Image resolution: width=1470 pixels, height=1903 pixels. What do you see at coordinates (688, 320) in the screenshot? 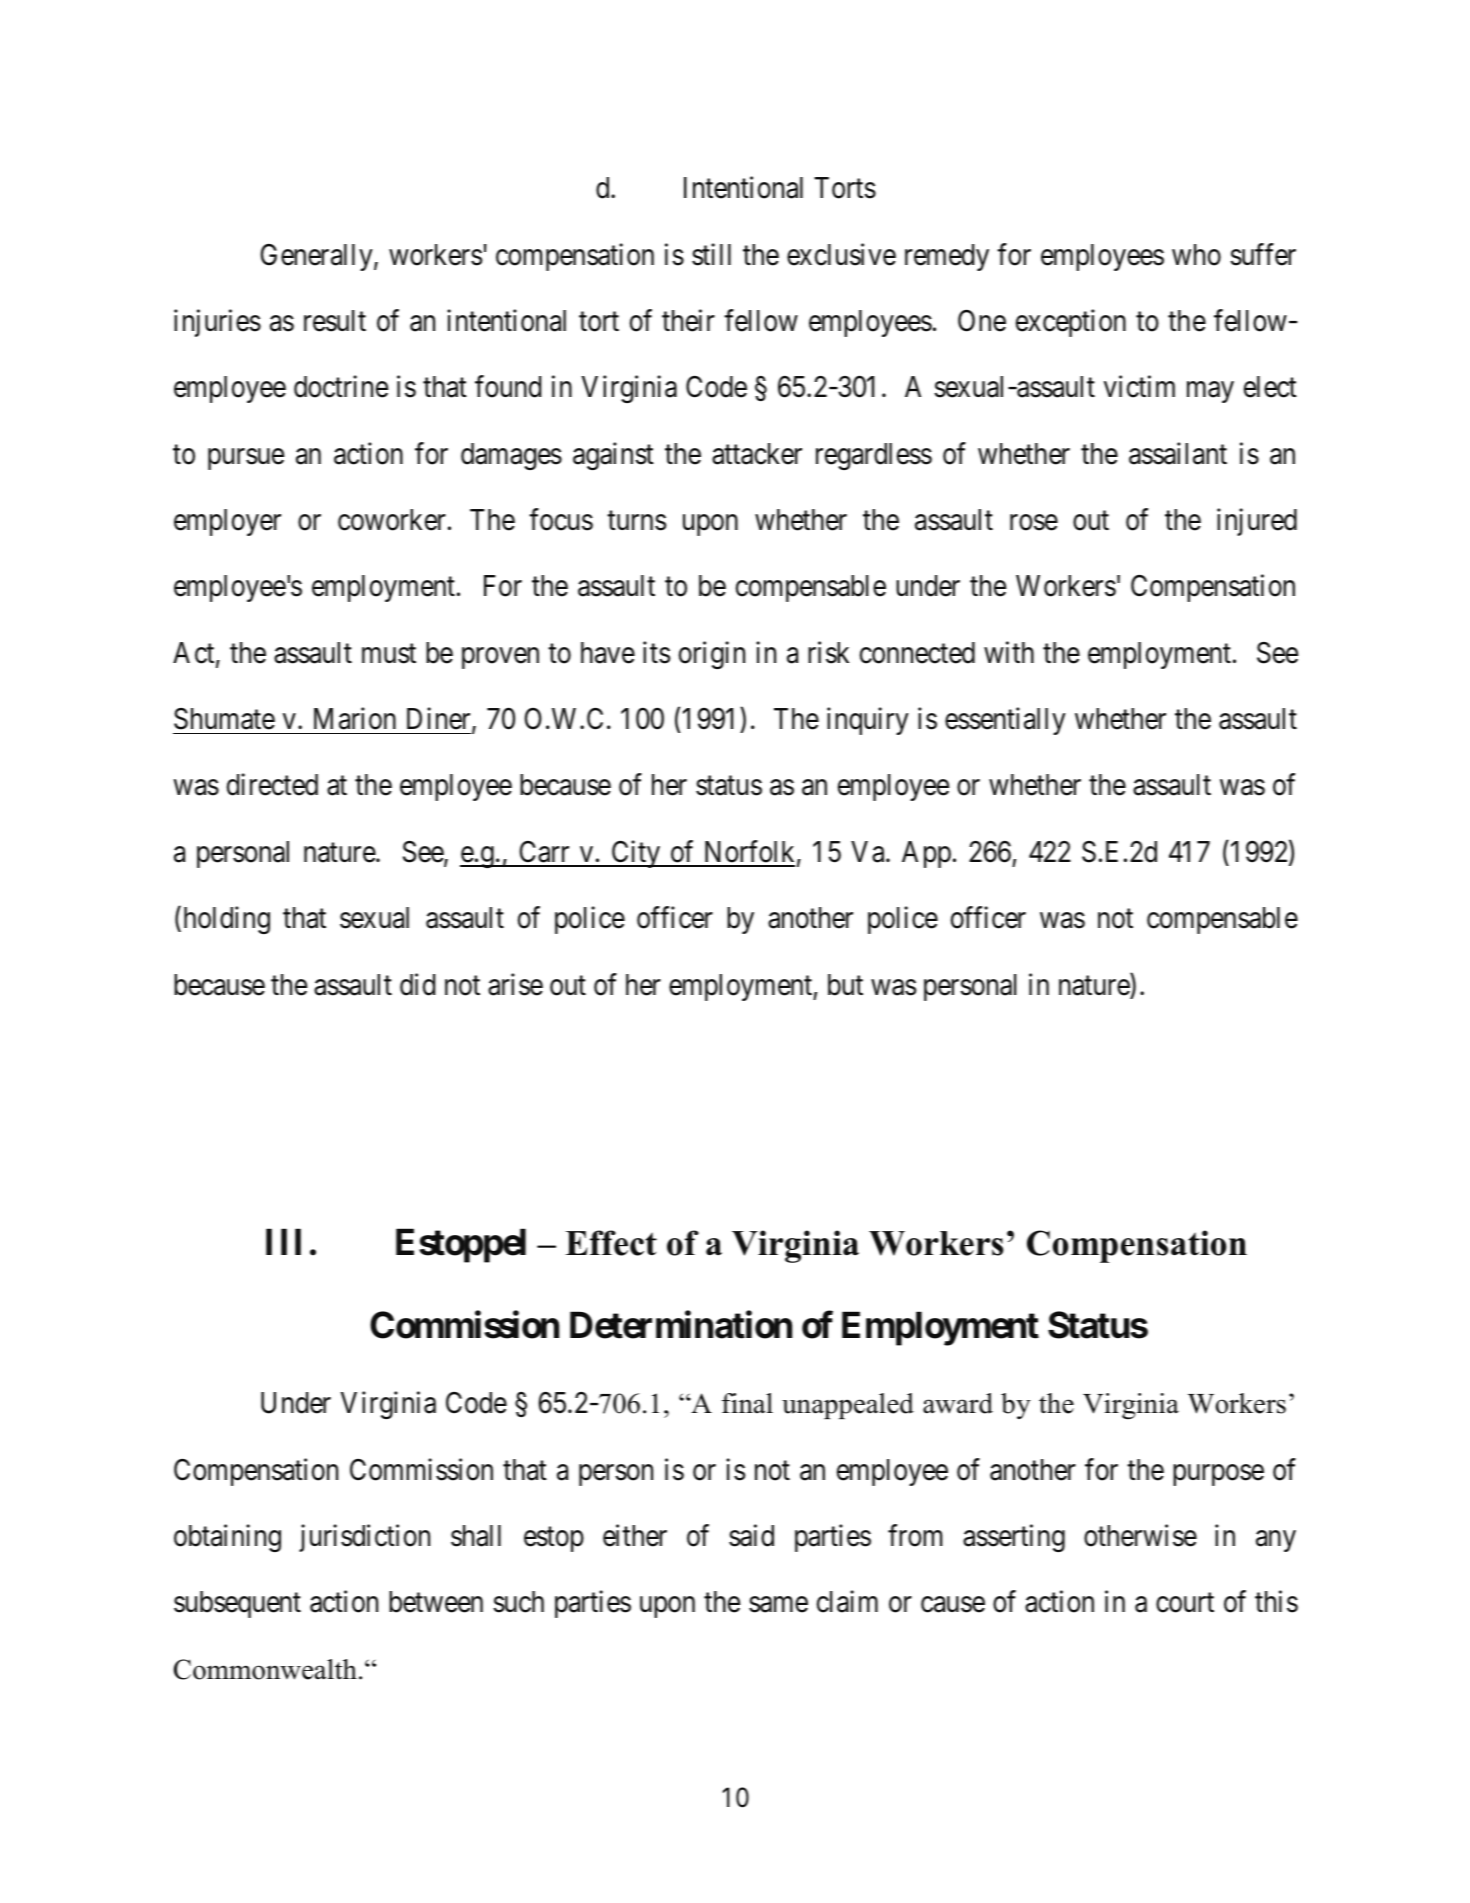
I see `their` at bounding box center [688, 320].
